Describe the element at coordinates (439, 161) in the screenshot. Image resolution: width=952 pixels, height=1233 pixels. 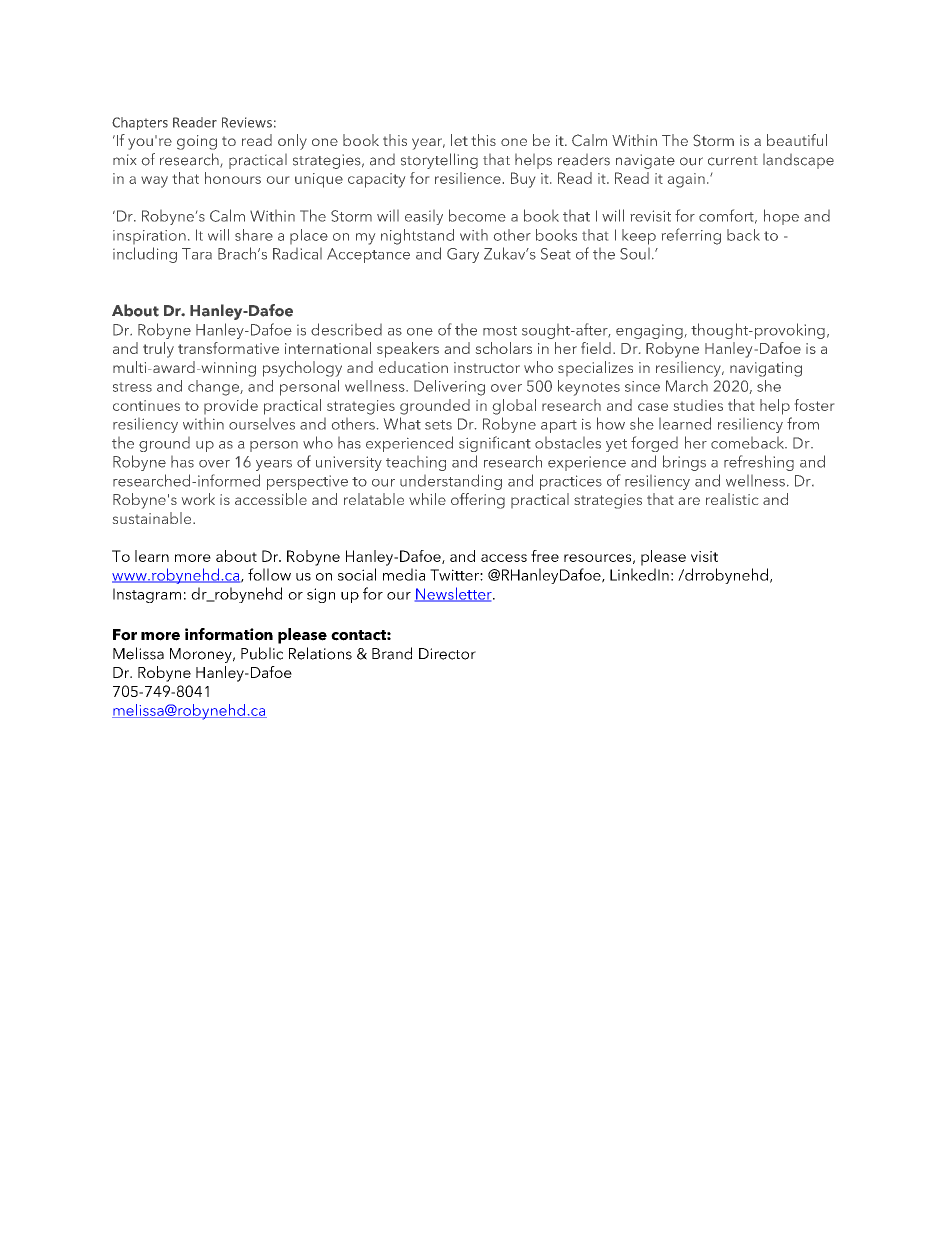
I see `storytelling` at that location.
